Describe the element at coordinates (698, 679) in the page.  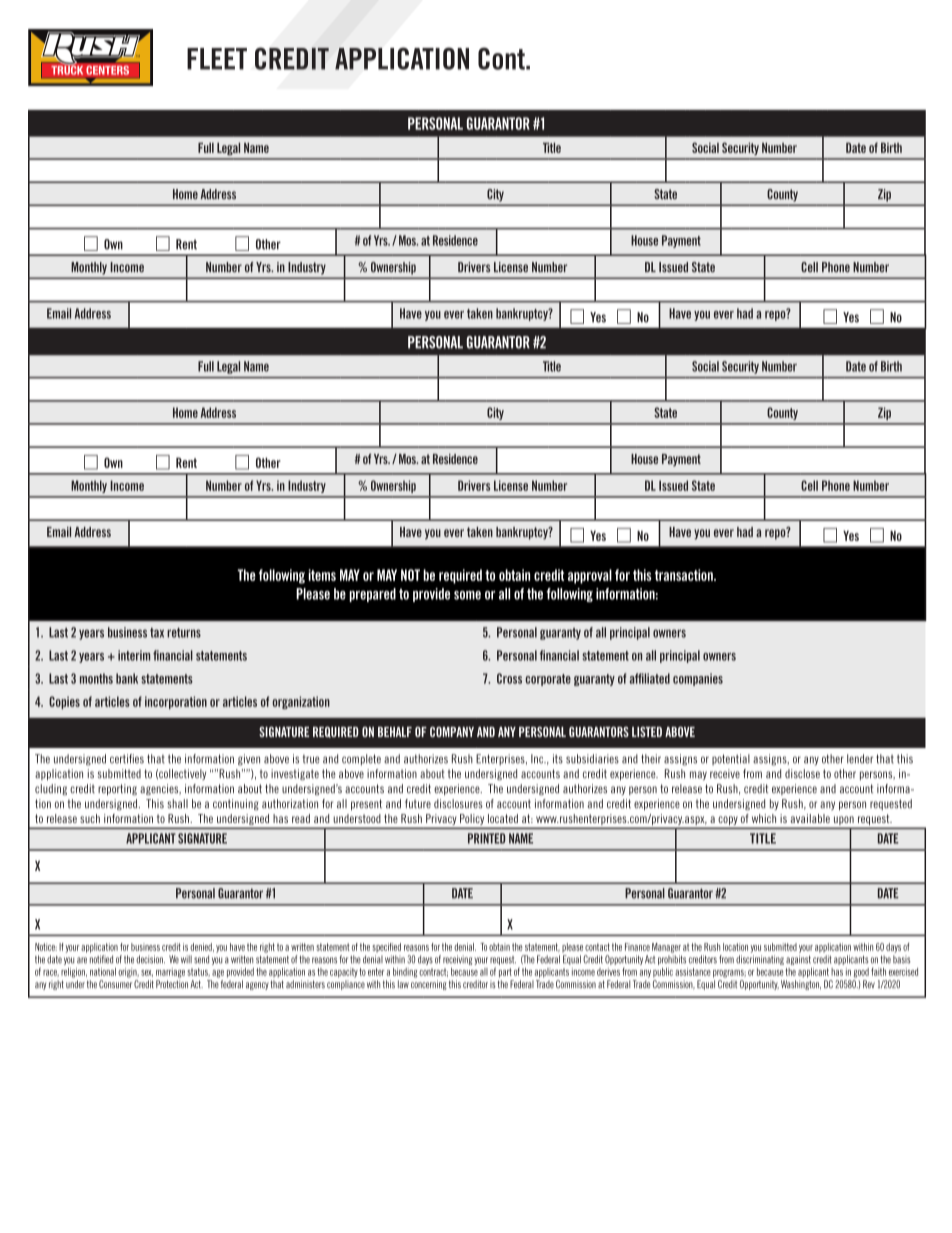
I see `companies` at that location.
